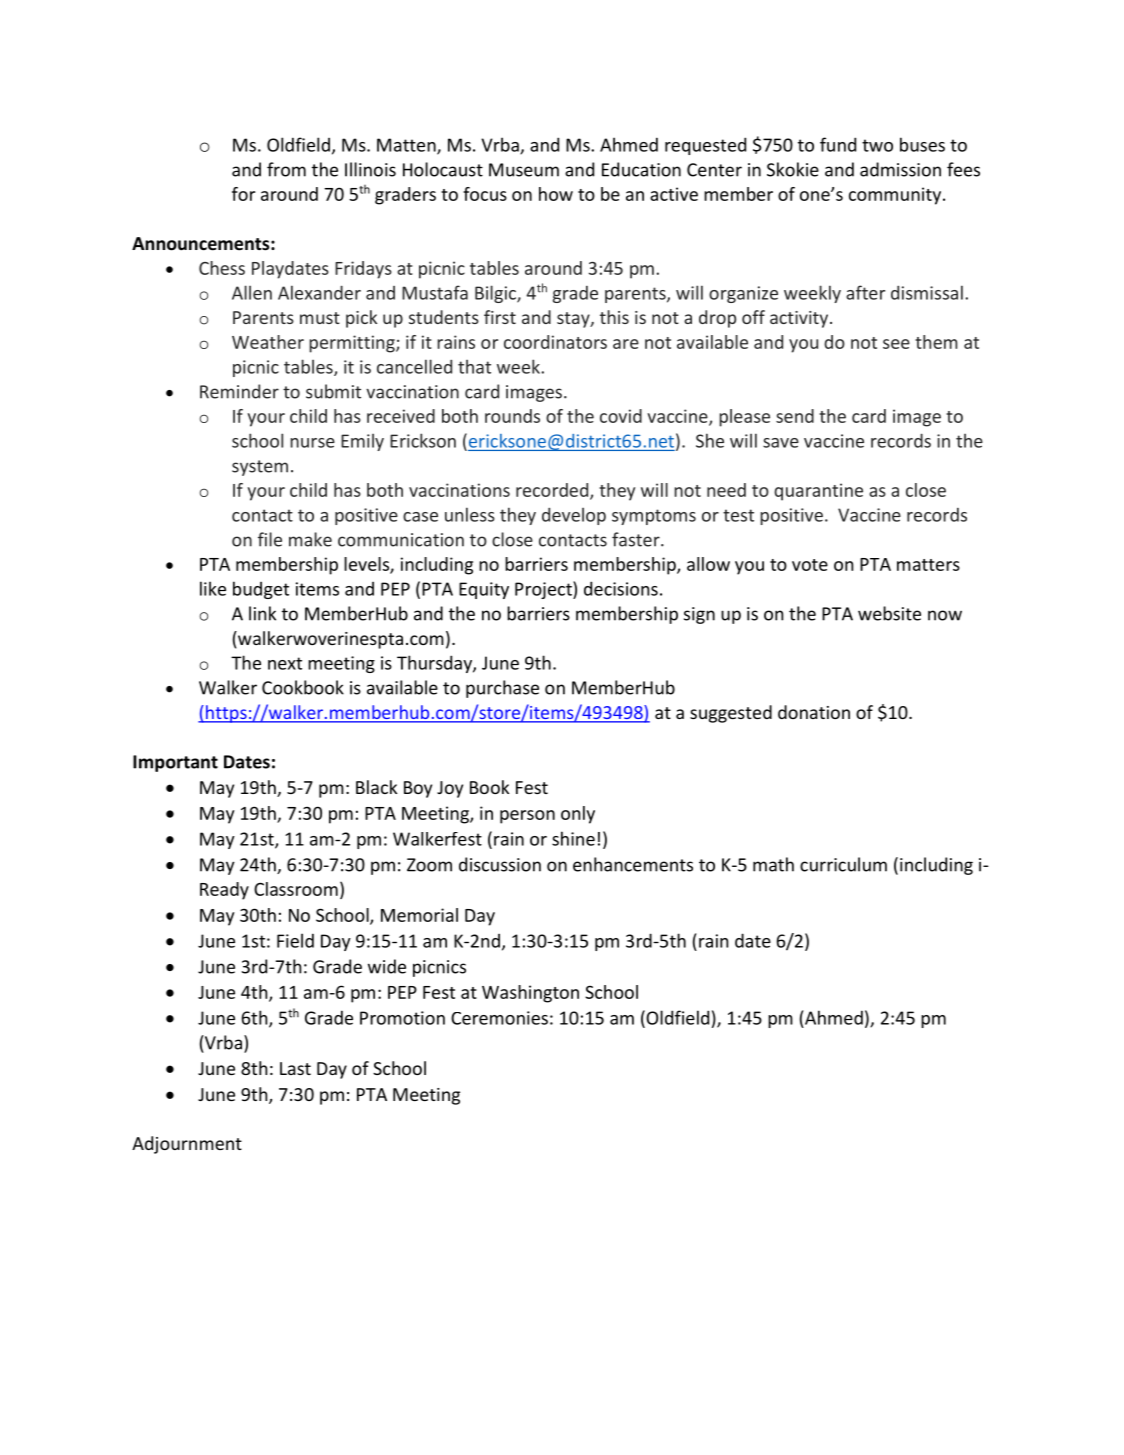 The image size is (1124, 1455). Describe the element at coordinates (285, 663) in the page. I see `next` at that location.
